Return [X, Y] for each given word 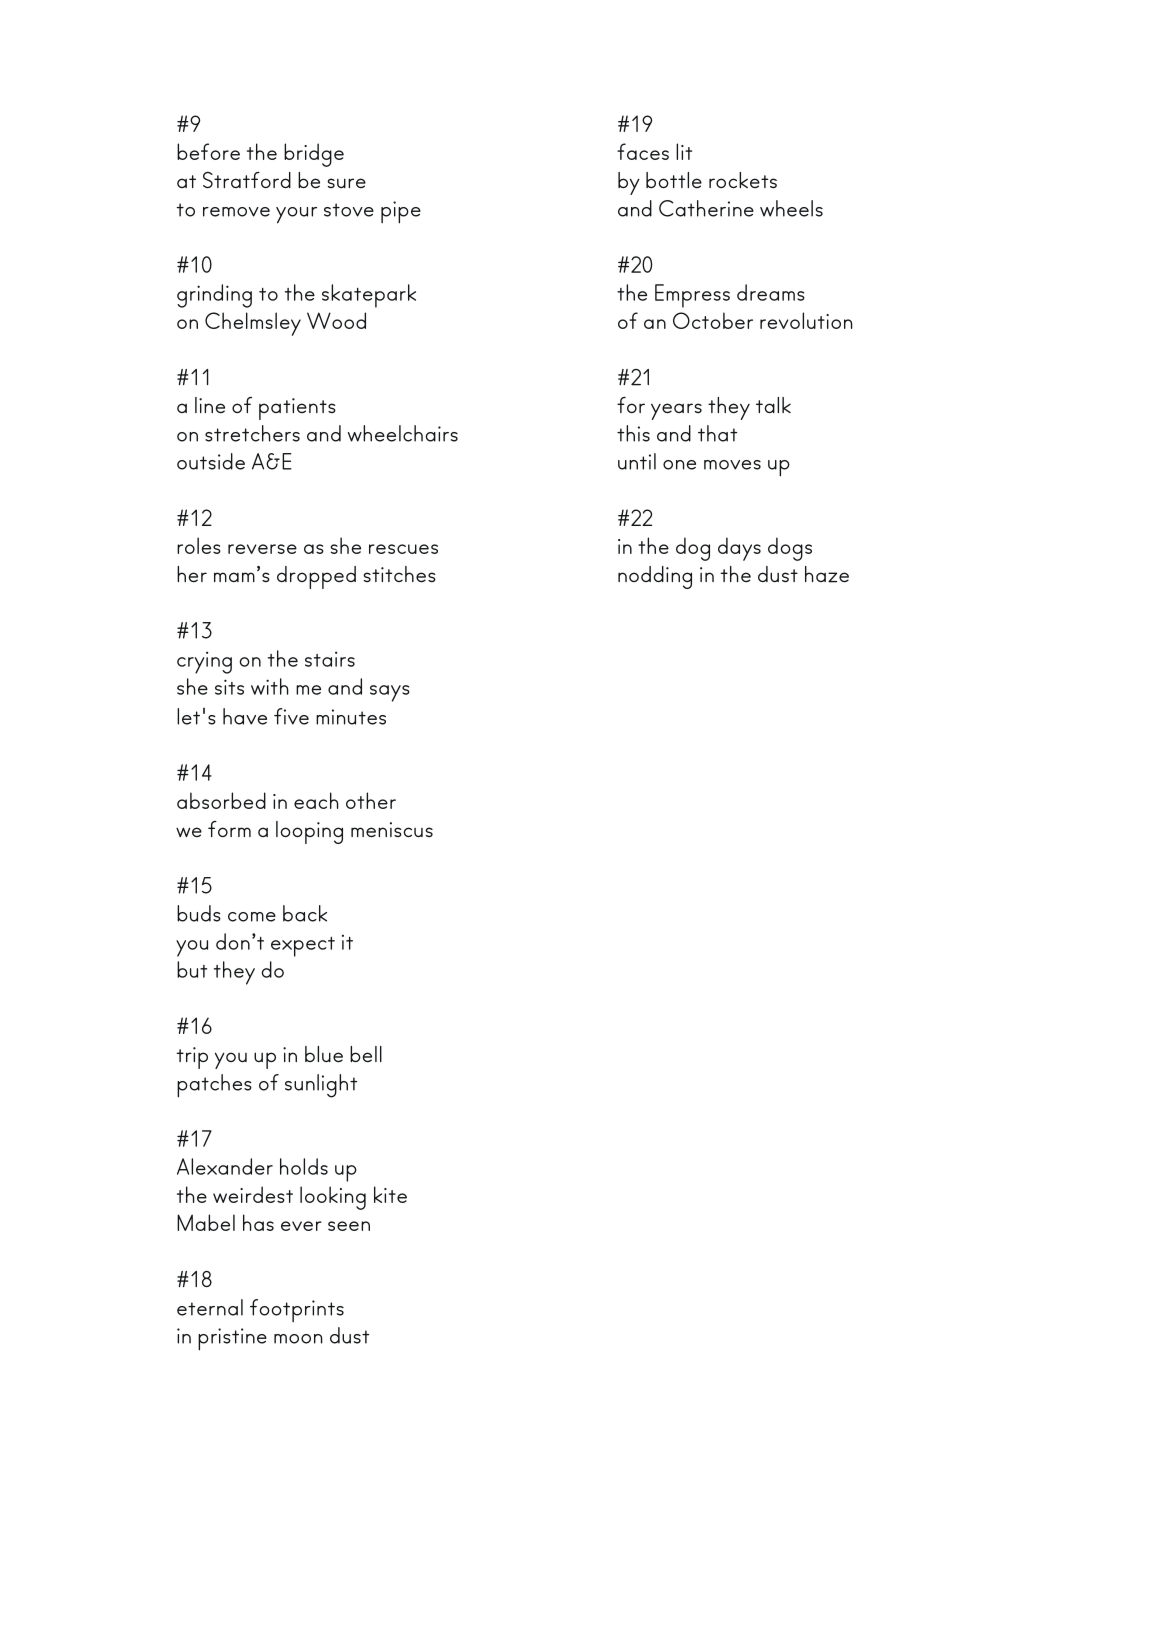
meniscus [392, 830]
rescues [403, 549]
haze [827, 574]
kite [390, 1194]
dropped [316, 577]
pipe [401, 212]
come [252, 917]
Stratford [247, 180]
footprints [297, 1310]
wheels [791, 208]
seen [349, 1226]
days [739, 549]
